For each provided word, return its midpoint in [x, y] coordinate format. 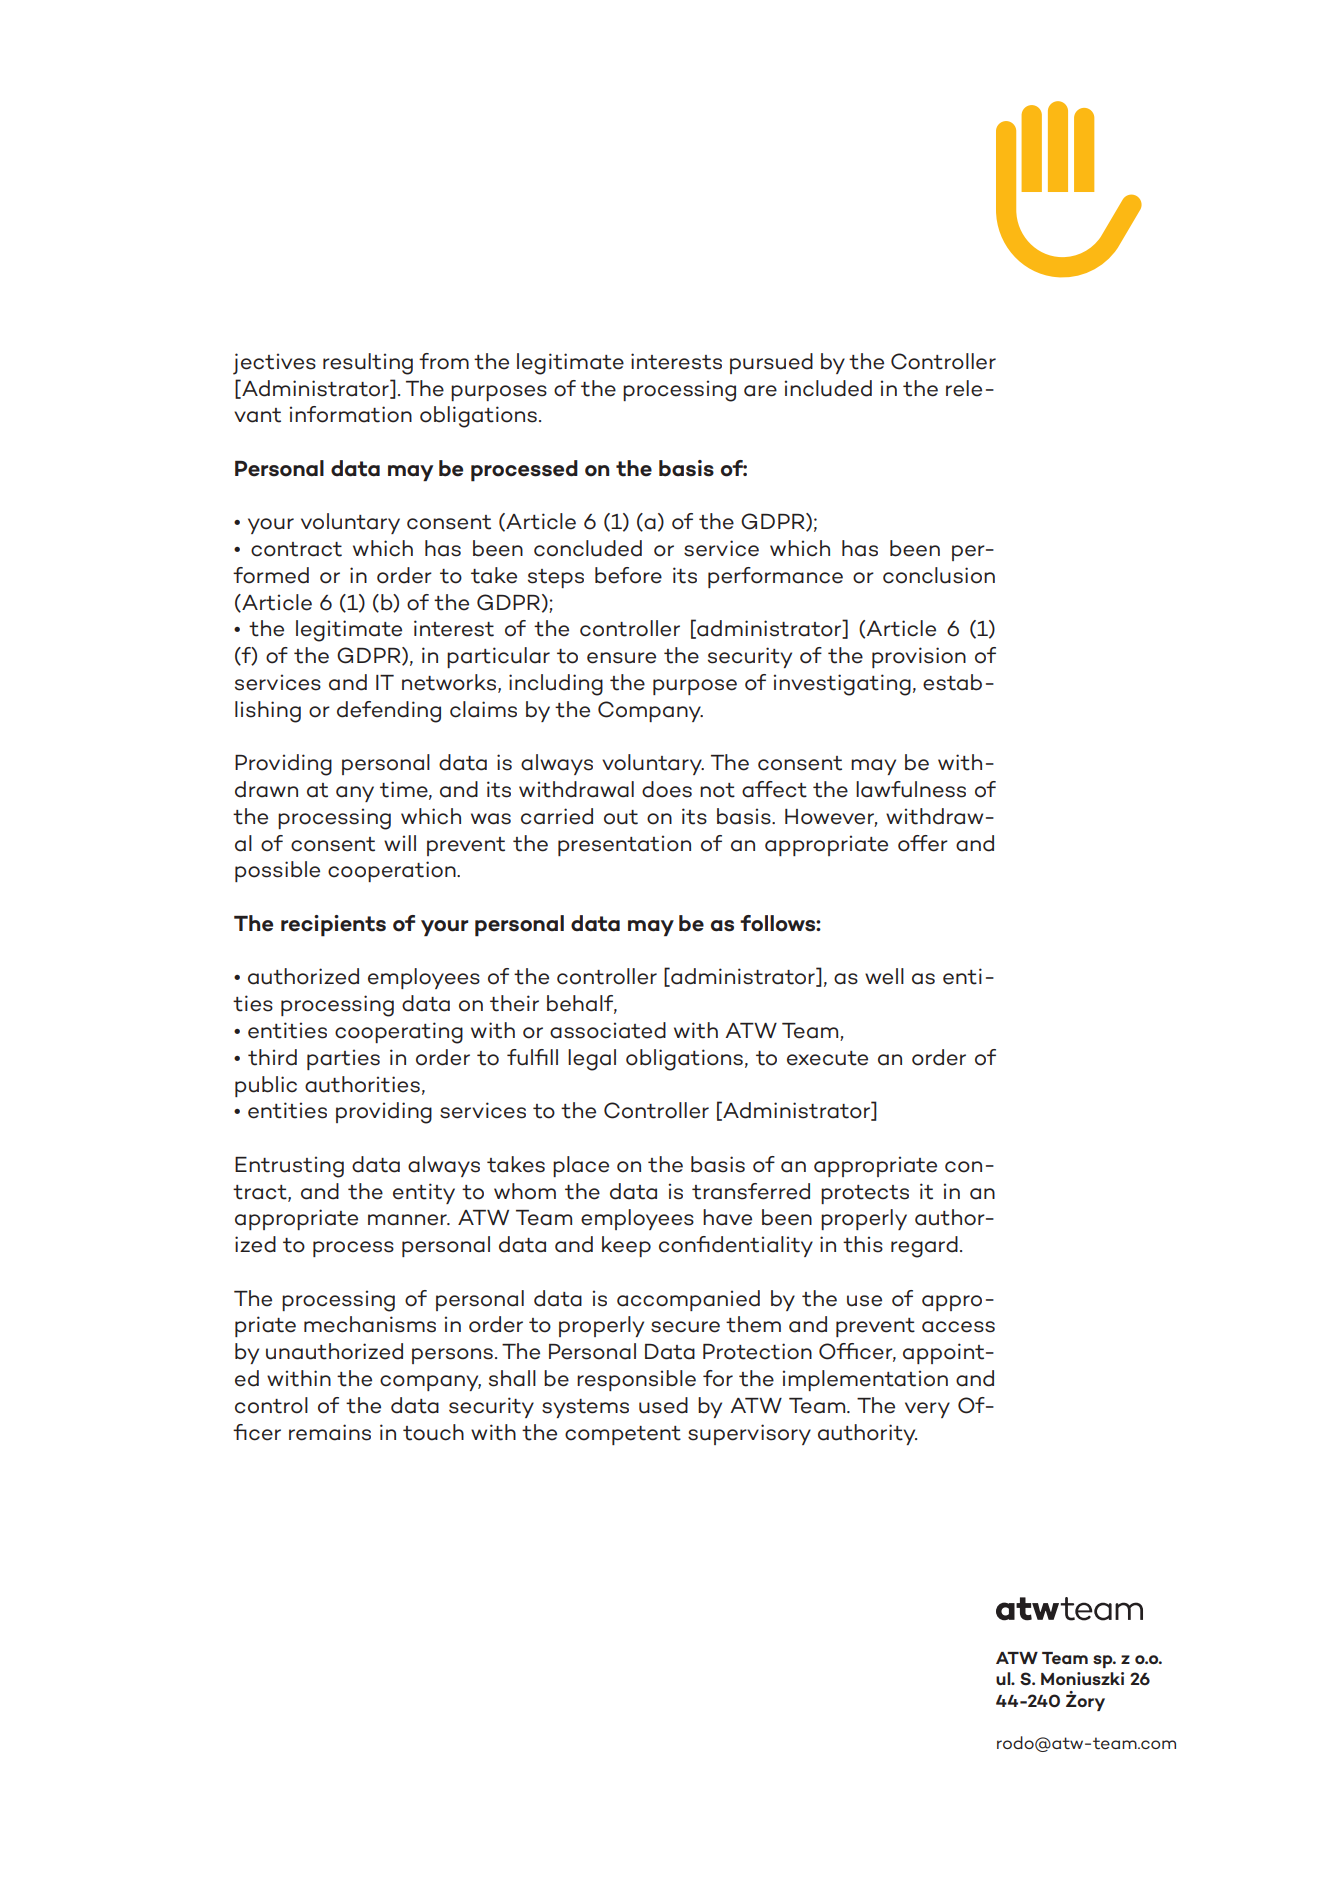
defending [389, 712]
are [760, 391]
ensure [621, 658]
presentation [624, 845]
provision [919, 657]
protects [865, 1194]
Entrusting [289, 1167]
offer [923, 843]
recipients [333, 926]
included [828, 388]
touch [433, 1432]
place [581, 1166]
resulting [368, 364]
